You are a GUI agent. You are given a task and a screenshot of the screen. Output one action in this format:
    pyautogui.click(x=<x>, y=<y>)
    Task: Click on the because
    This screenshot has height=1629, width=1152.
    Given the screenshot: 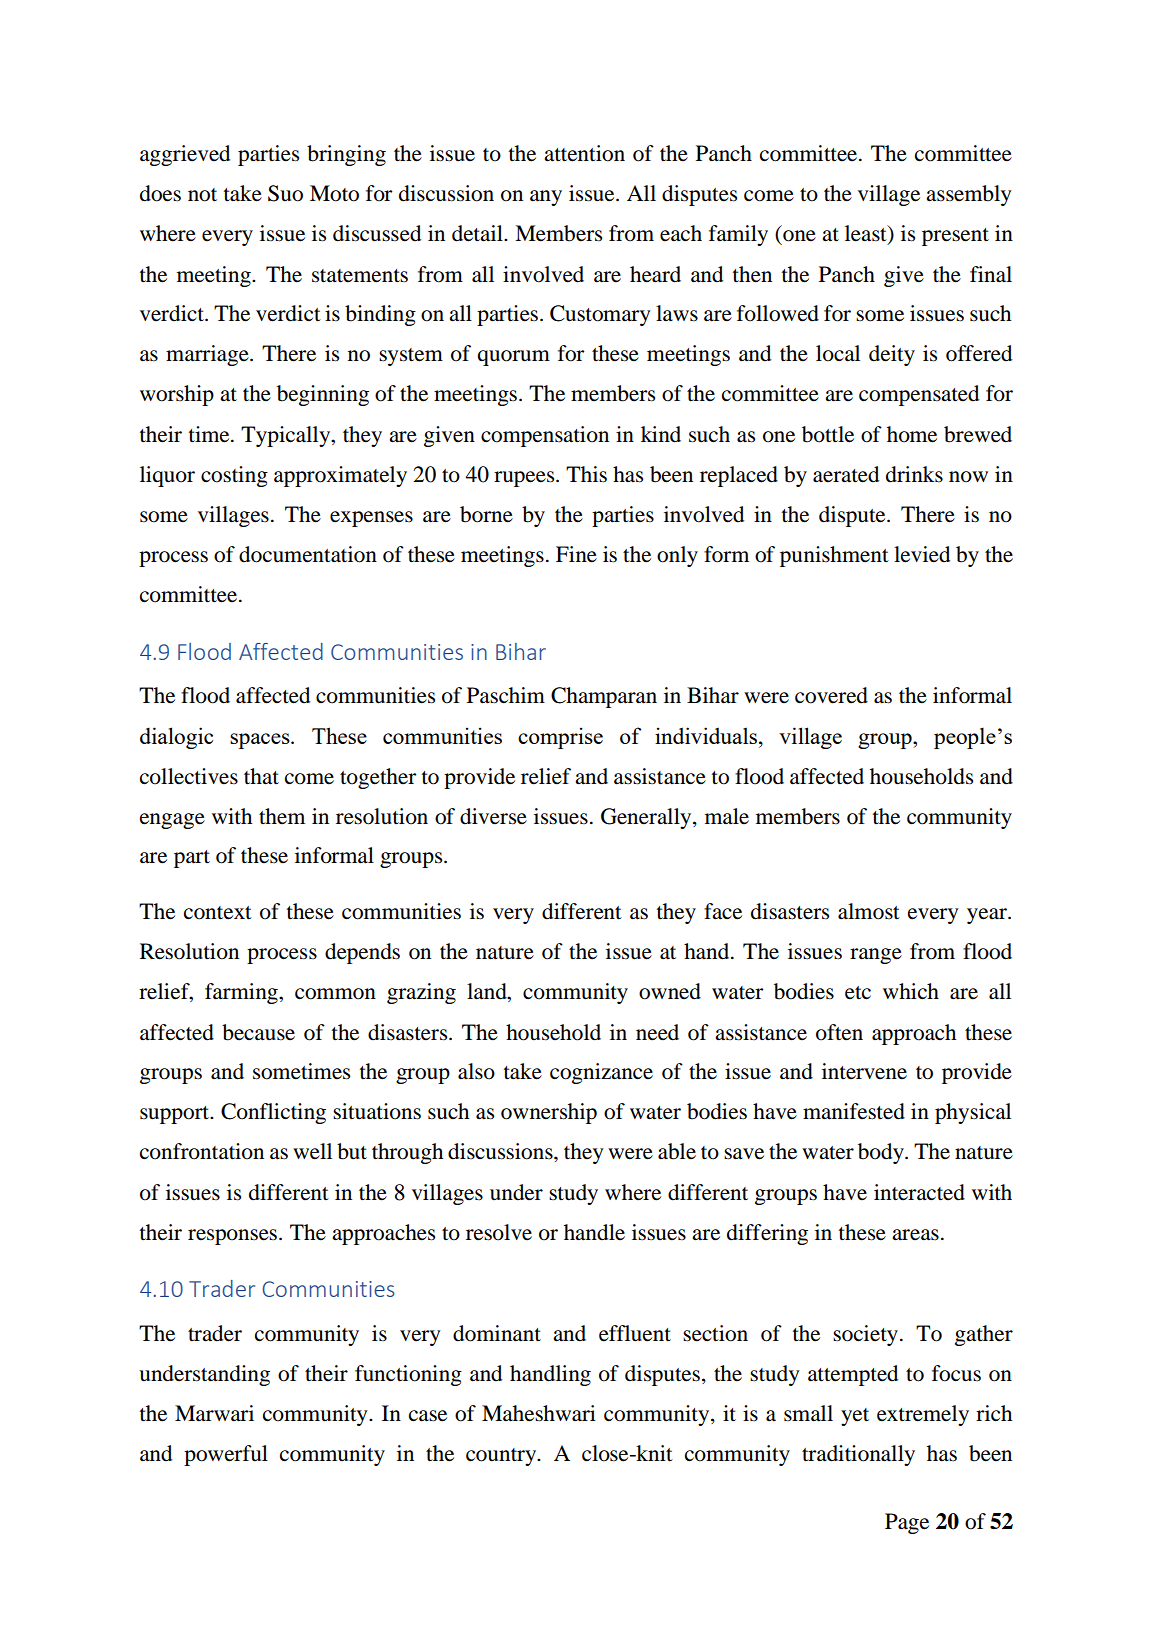 What is the action you would take?
    pyautogui.click(x=258, y=1032)
